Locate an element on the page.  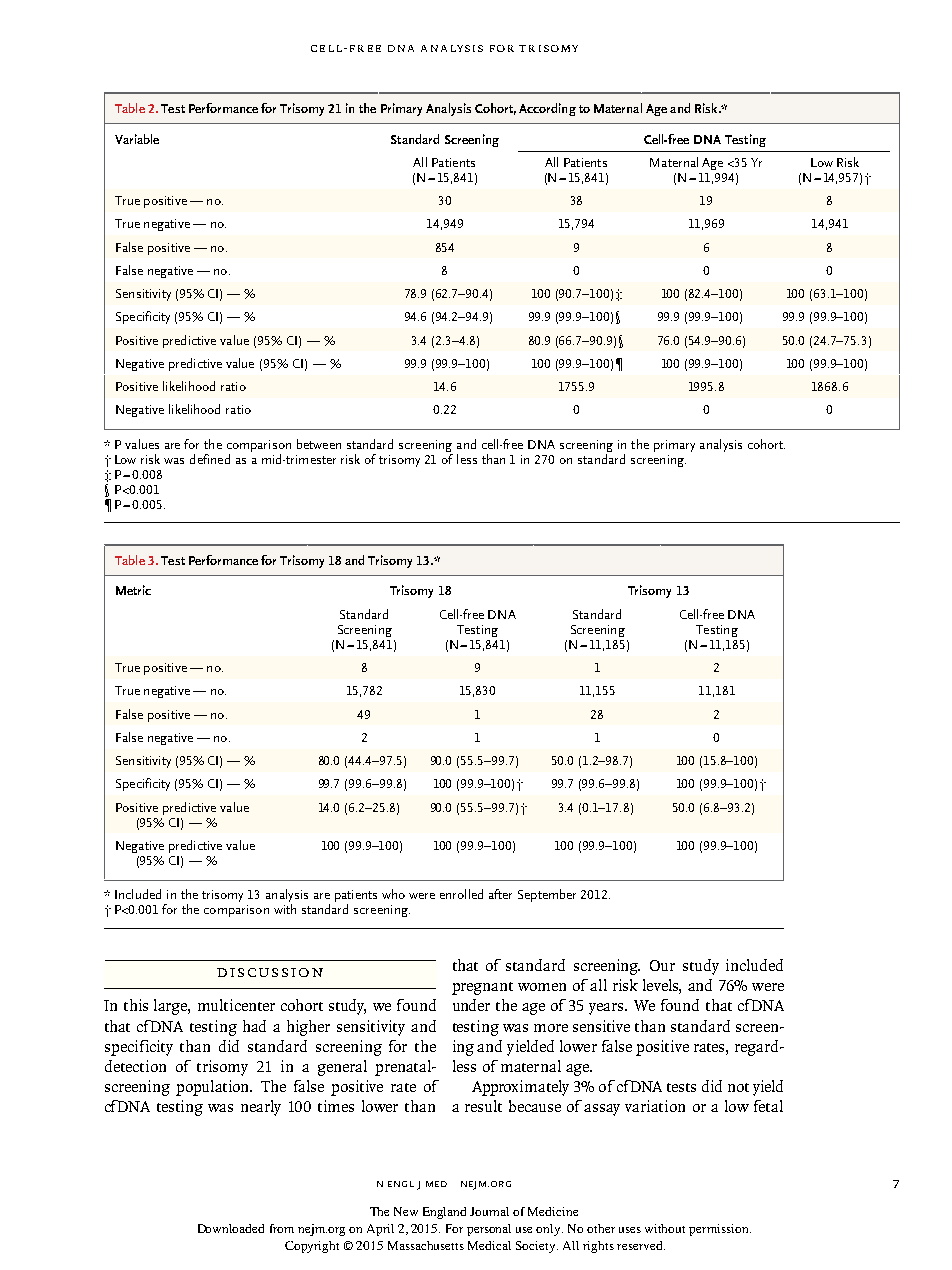
Variable is located at coordinates (137, 139).
